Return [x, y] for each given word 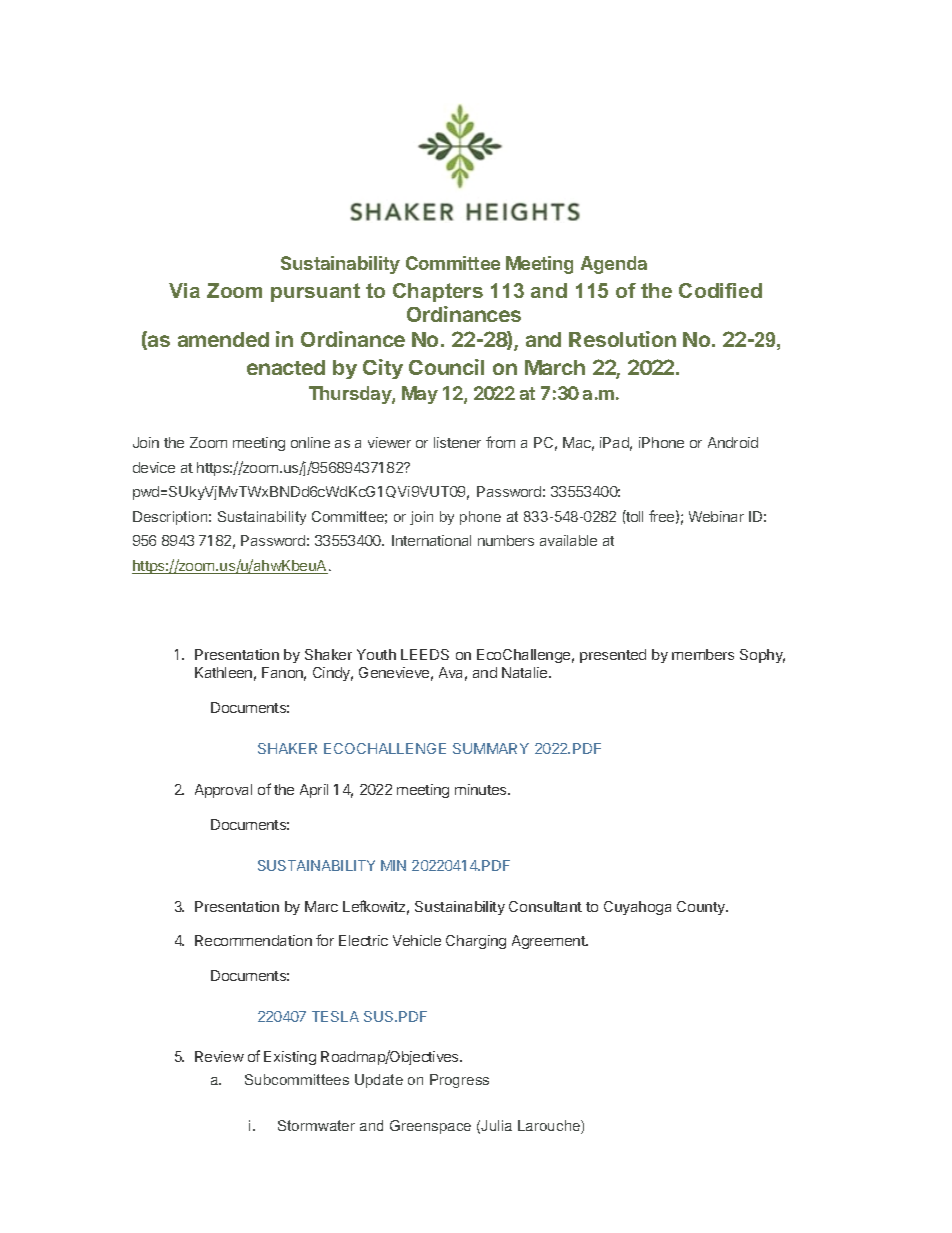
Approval [223, 791]
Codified [720, 290]
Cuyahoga [637, 908]
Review [219, 1056]
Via [184, 290]
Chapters [438, 292]
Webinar [716, 516]
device [154, 467]
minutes [482, 789]
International [431, 540]
